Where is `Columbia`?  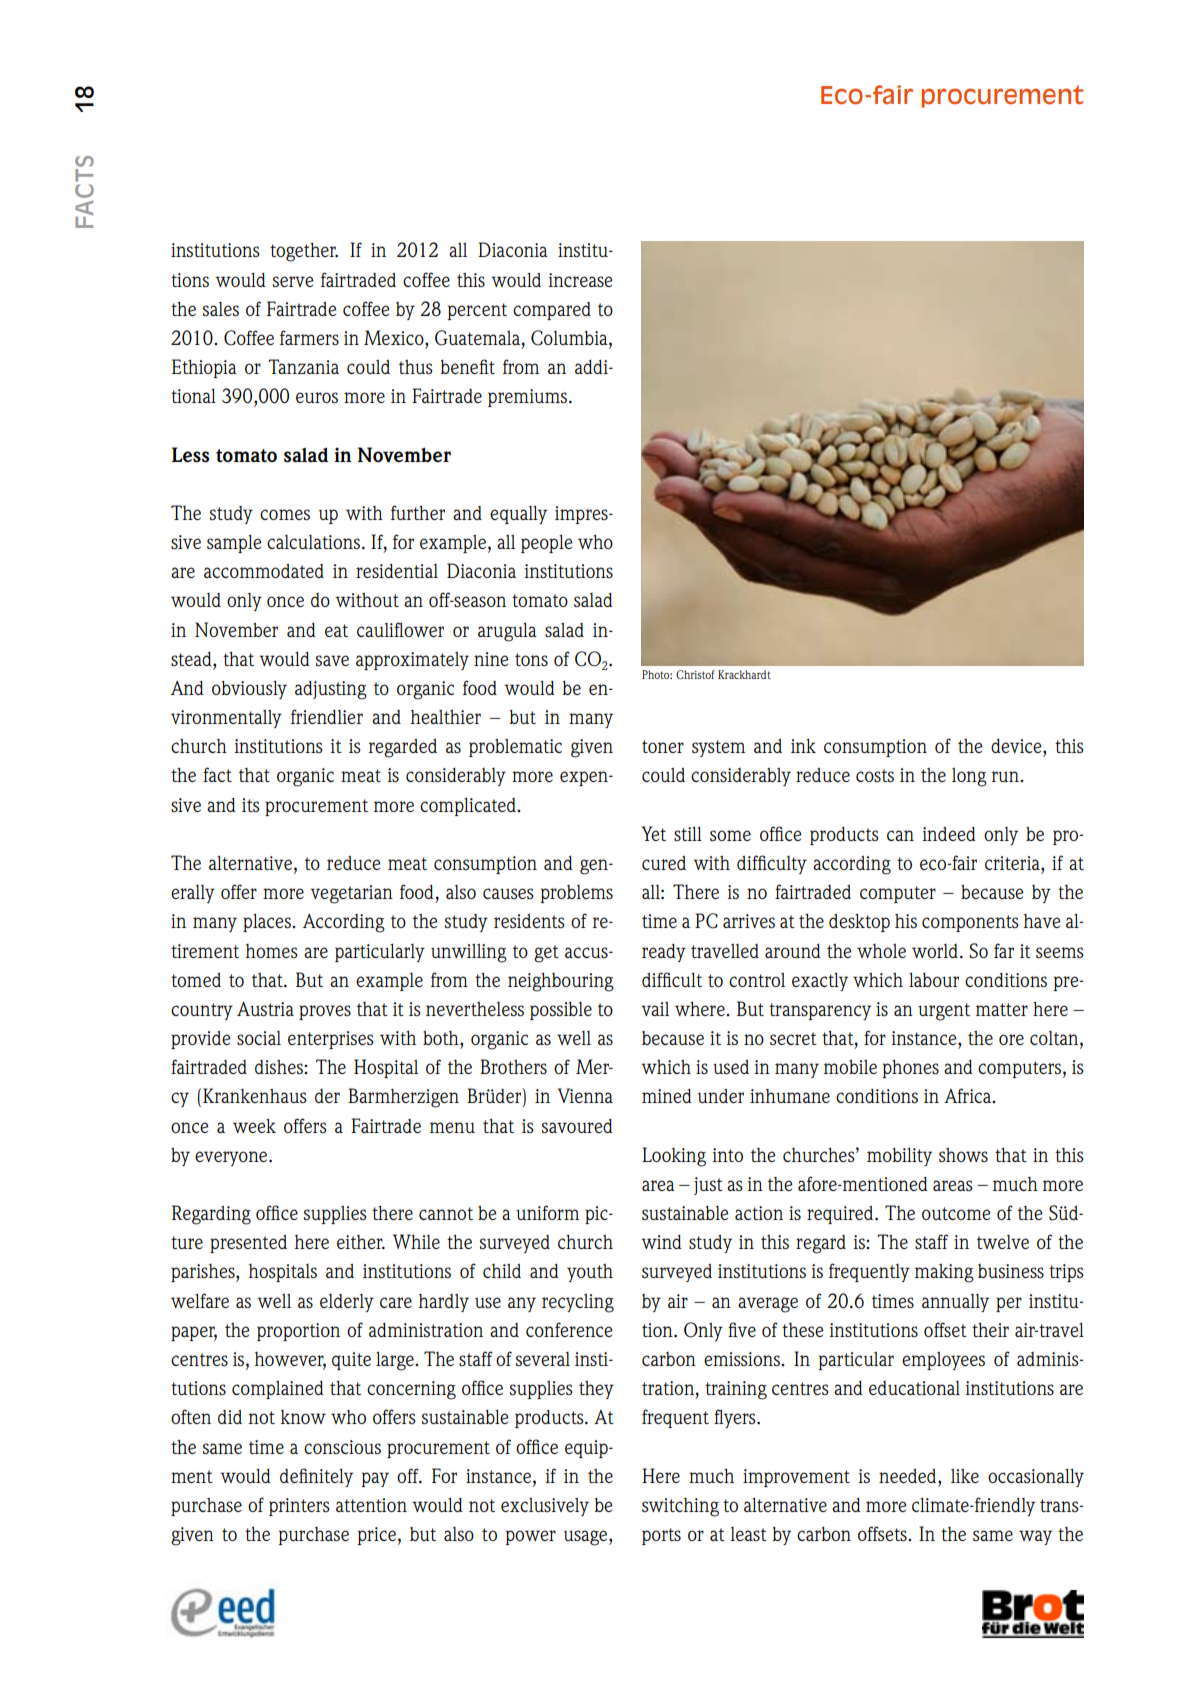 Columbia is located at coordinates (570, 339).
